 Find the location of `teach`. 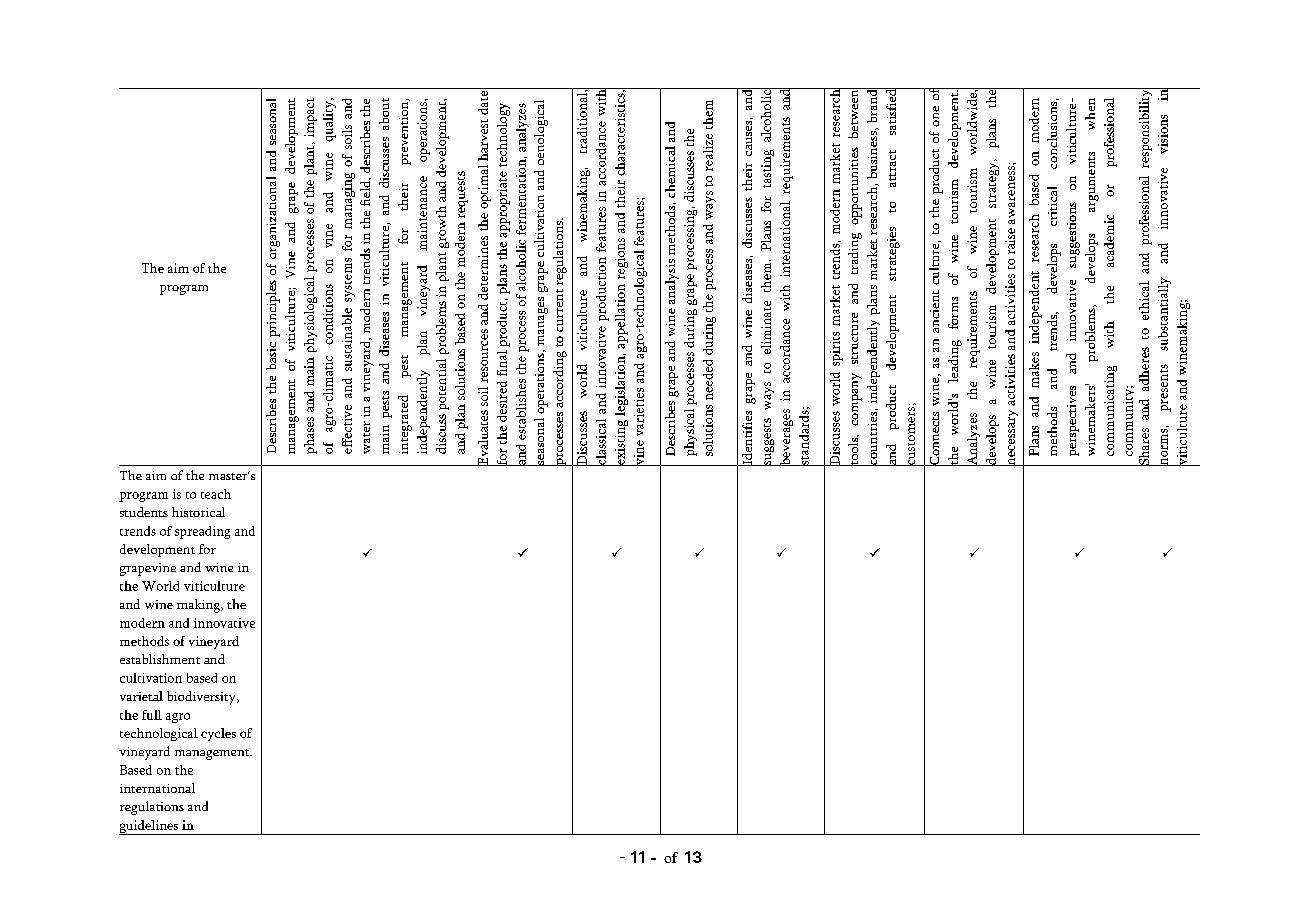

teach is located at coordinates (216, 494).
